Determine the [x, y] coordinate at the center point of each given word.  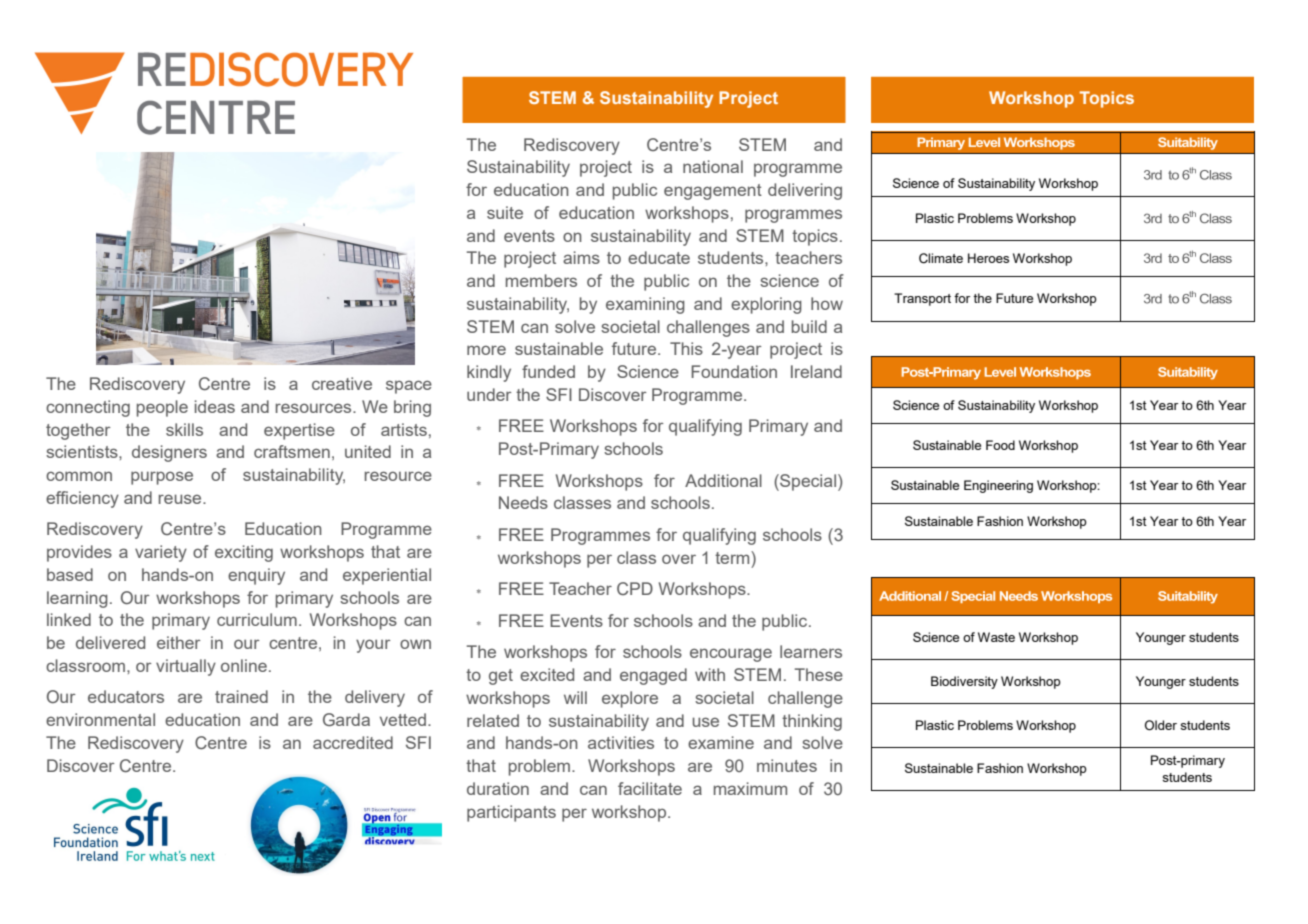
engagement [713, 192]
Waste [996, 637]
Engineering [998, 486]
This [686, 348]
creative [342, 383]
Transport [922, 299]
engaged [653, 676]
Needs [523, 502]
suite [505, 212]
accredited [353, 742]
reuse [181, 499]
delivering [805, 191]
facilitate [650, 788]
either [179, 642]
